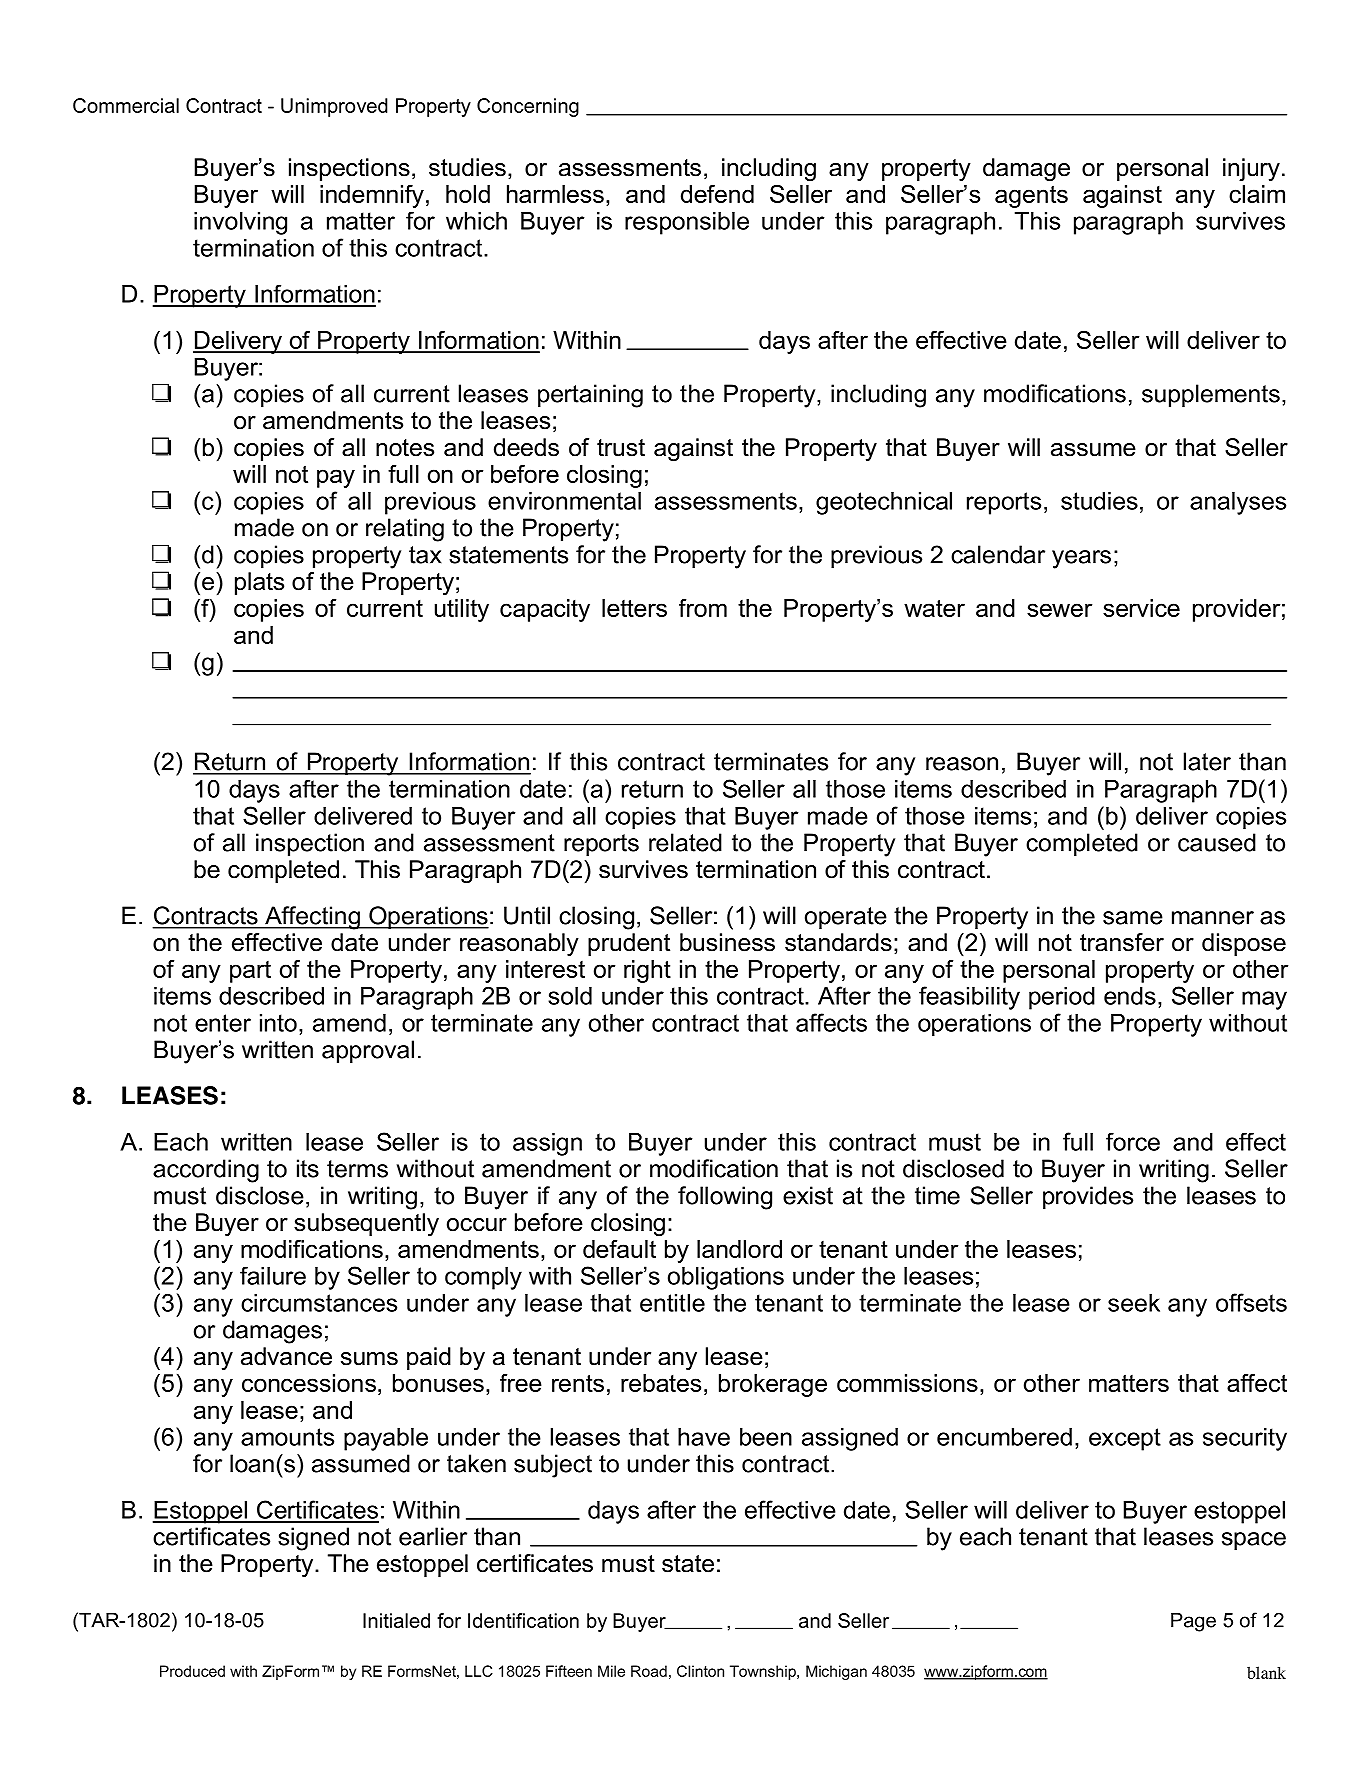 Image resolution: width=1367 pixels, height=1770 pixels. What do you see at coordinates (717, 194) in the screenshot?
I see `defend` at bounding box center [717, 194].
